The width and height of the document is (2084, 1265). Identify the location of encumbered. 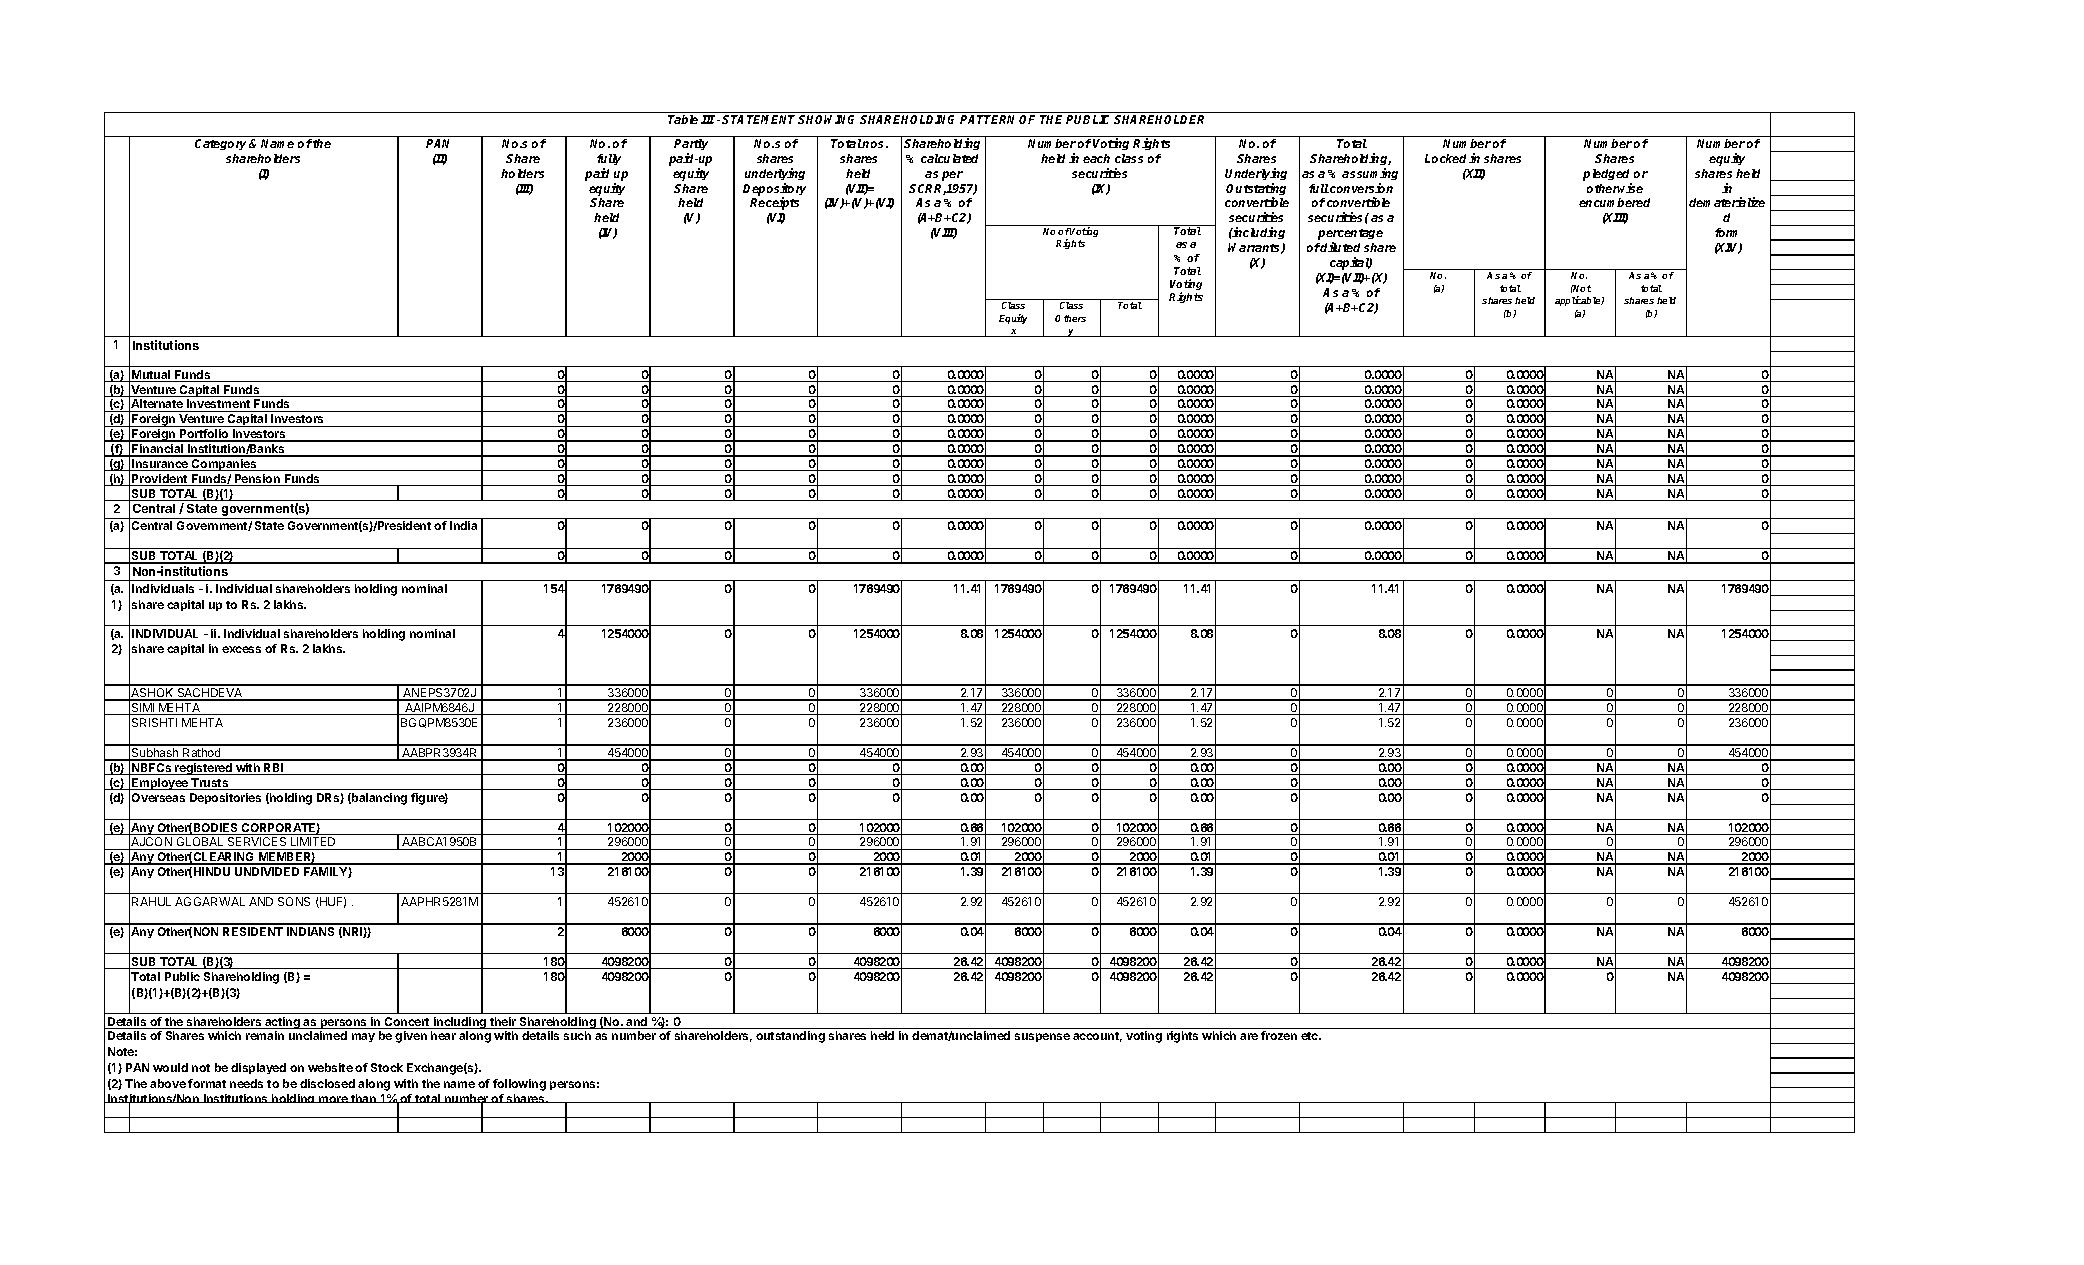
(1614, 202).
